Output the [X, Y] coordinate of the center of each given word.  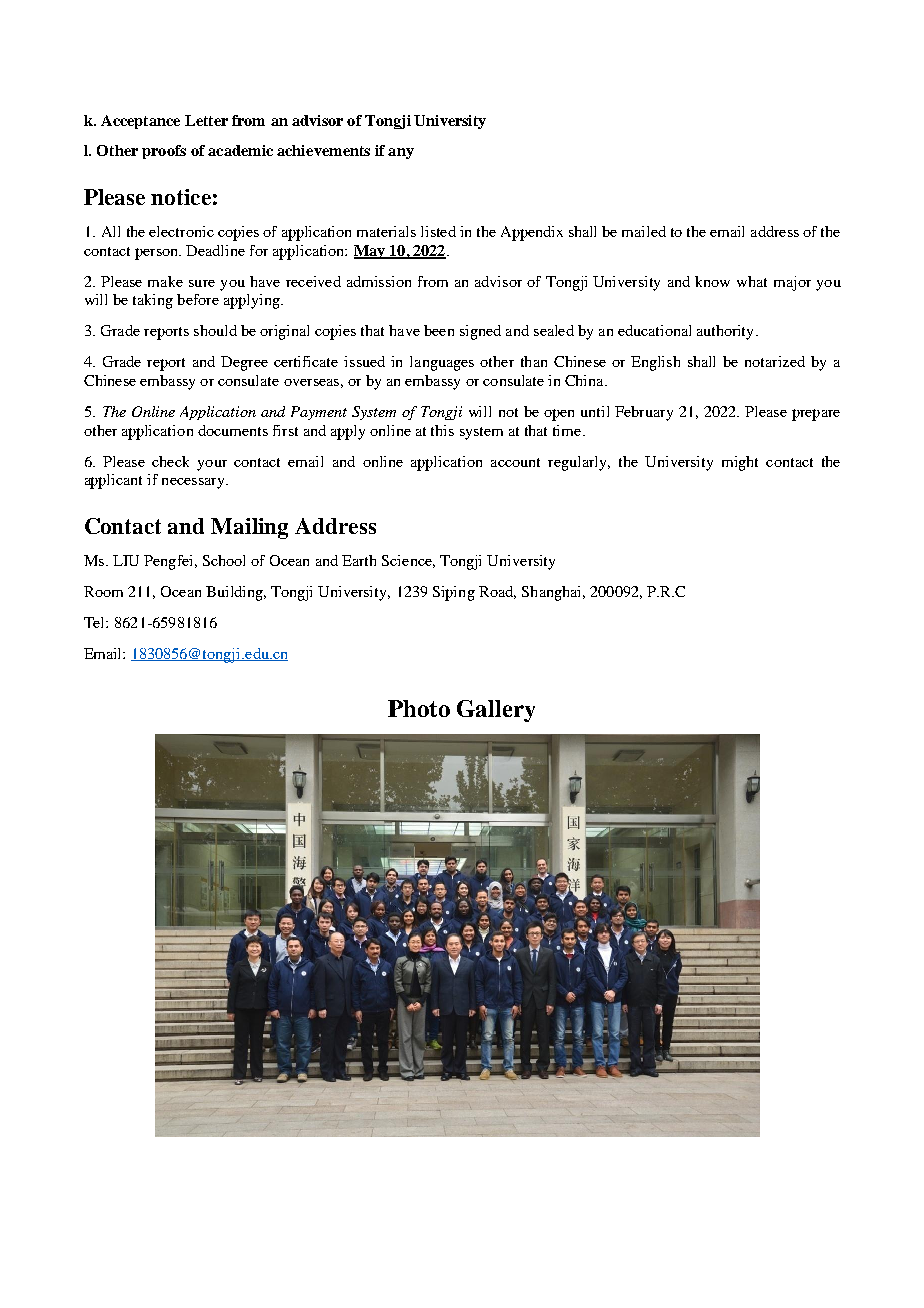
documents [233, 430]
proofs [164, 152]
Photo [419, 708]
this [442, 430]
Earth [359, 560]
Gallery [496, 711]
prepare [816, 415]
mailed [644, 231]
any [401, 153]
